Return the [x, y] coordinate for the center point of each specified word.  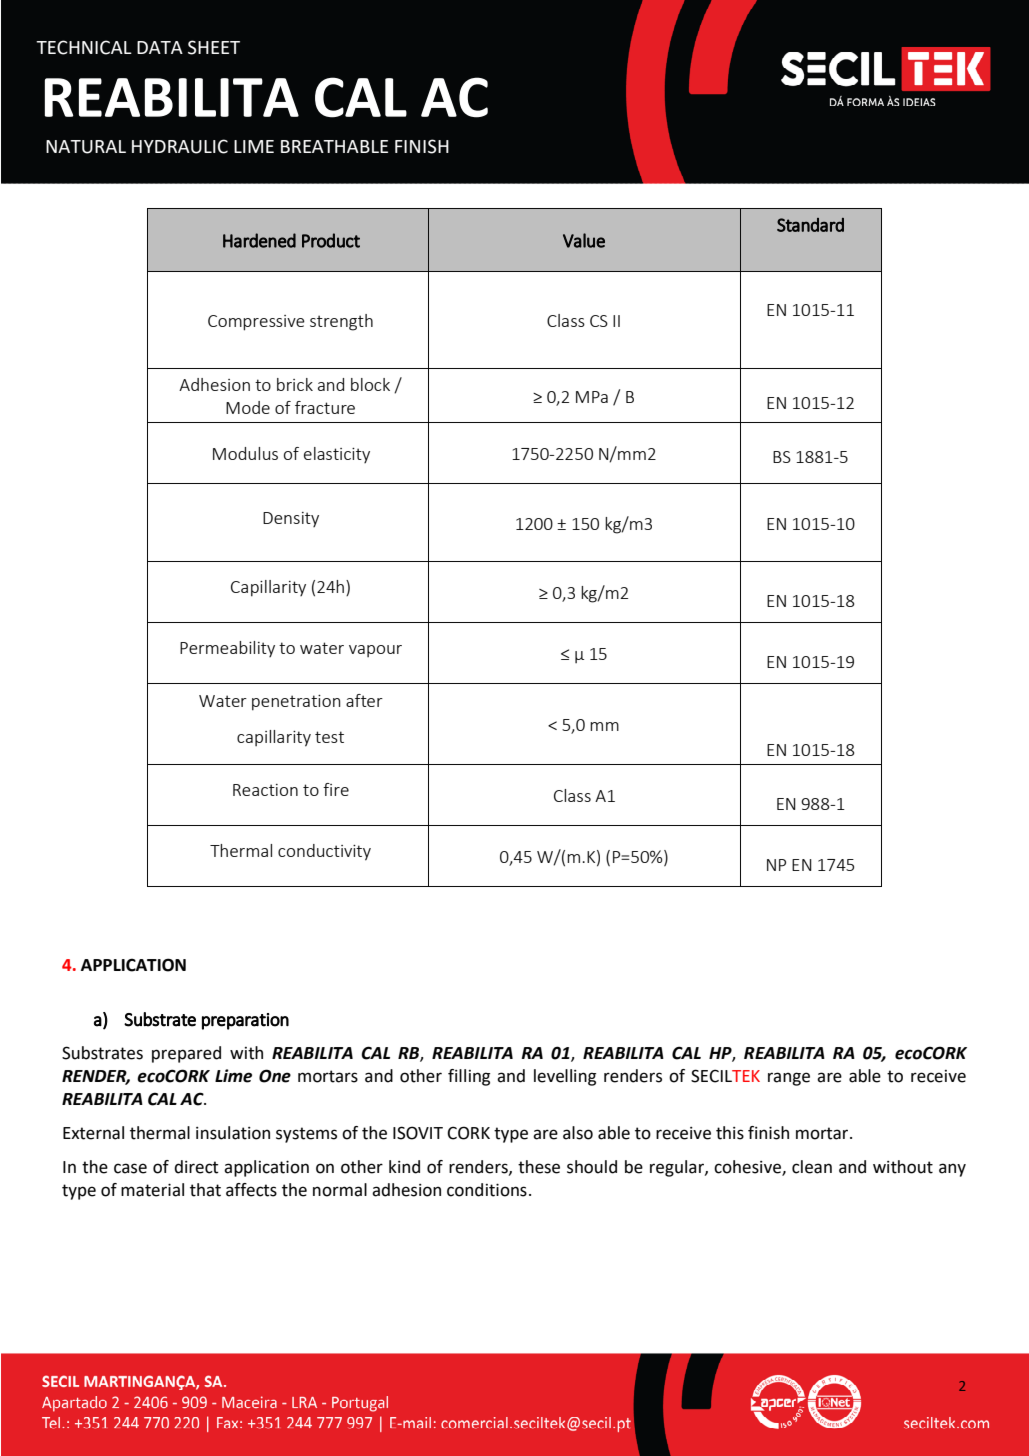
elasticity [337, 455]
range [789, 1079]
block [370, 384]
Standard [810, 225]
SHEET [214, 47]
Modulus [245, 453]
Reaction [265, 790]
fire [336, 789]
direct [196, 1167]
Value [584, 240]
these [539, 1167]
